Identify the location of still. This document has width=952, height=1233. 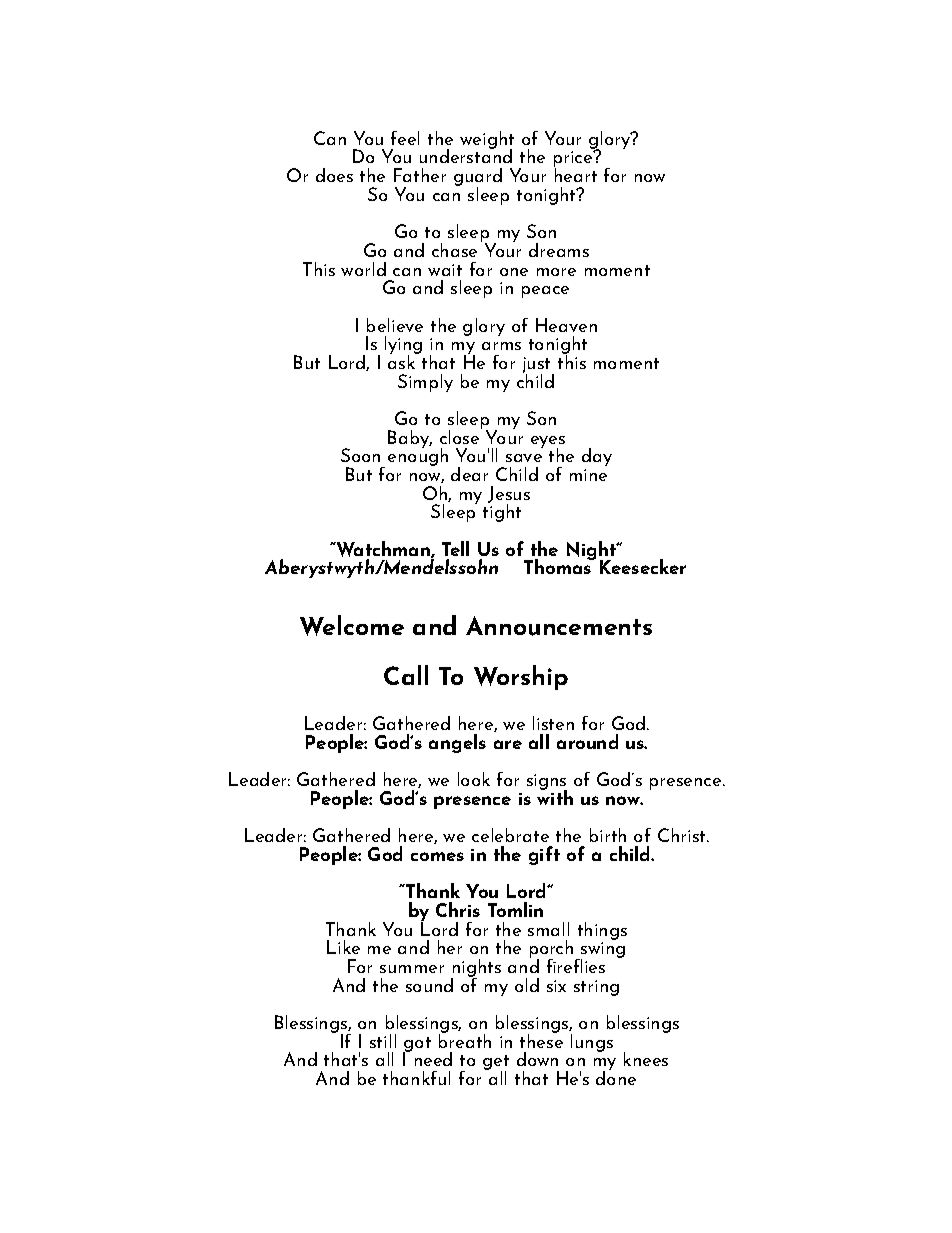
(383, 1041).
